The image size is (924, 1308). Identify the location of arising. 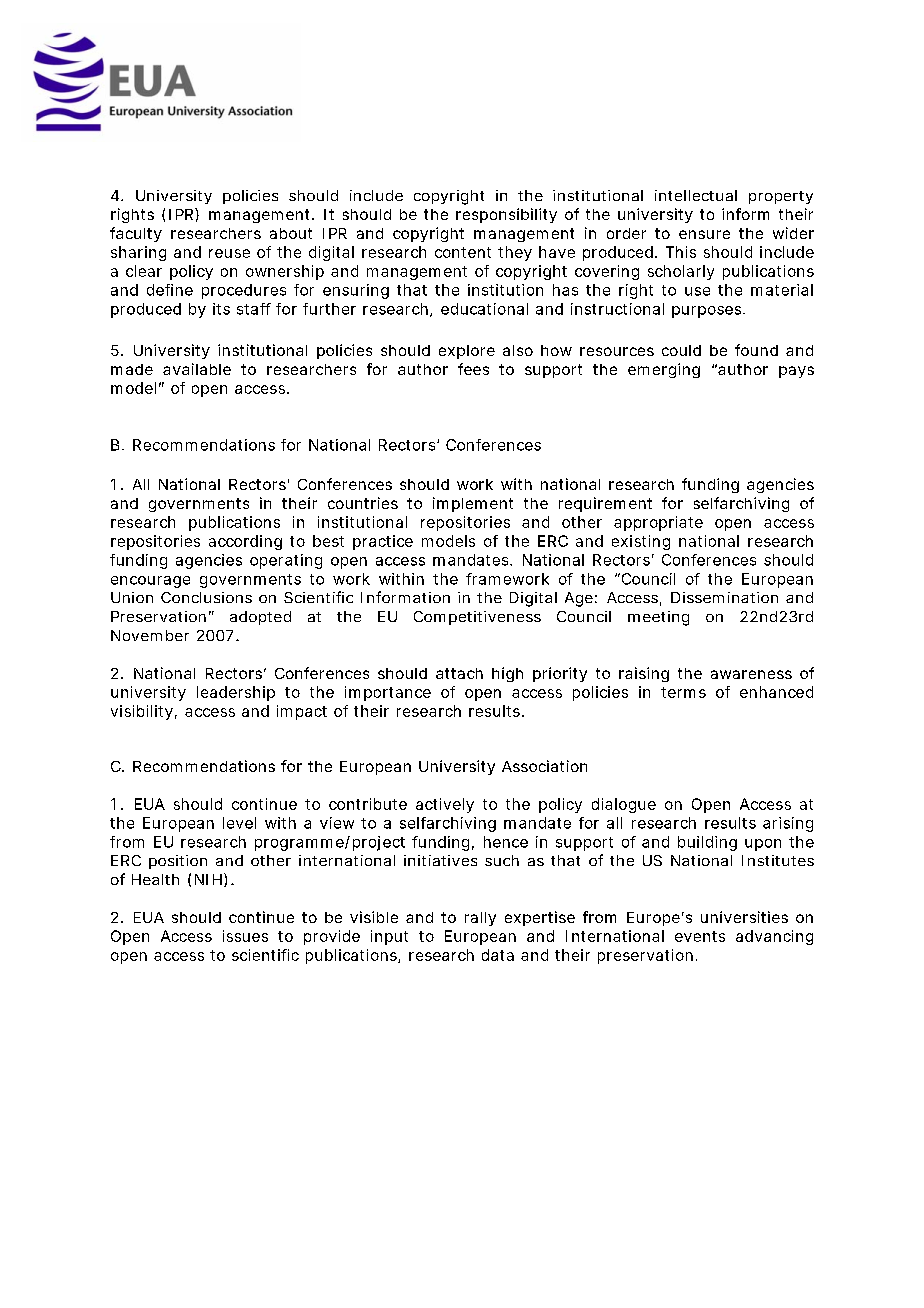
(788, 824).
